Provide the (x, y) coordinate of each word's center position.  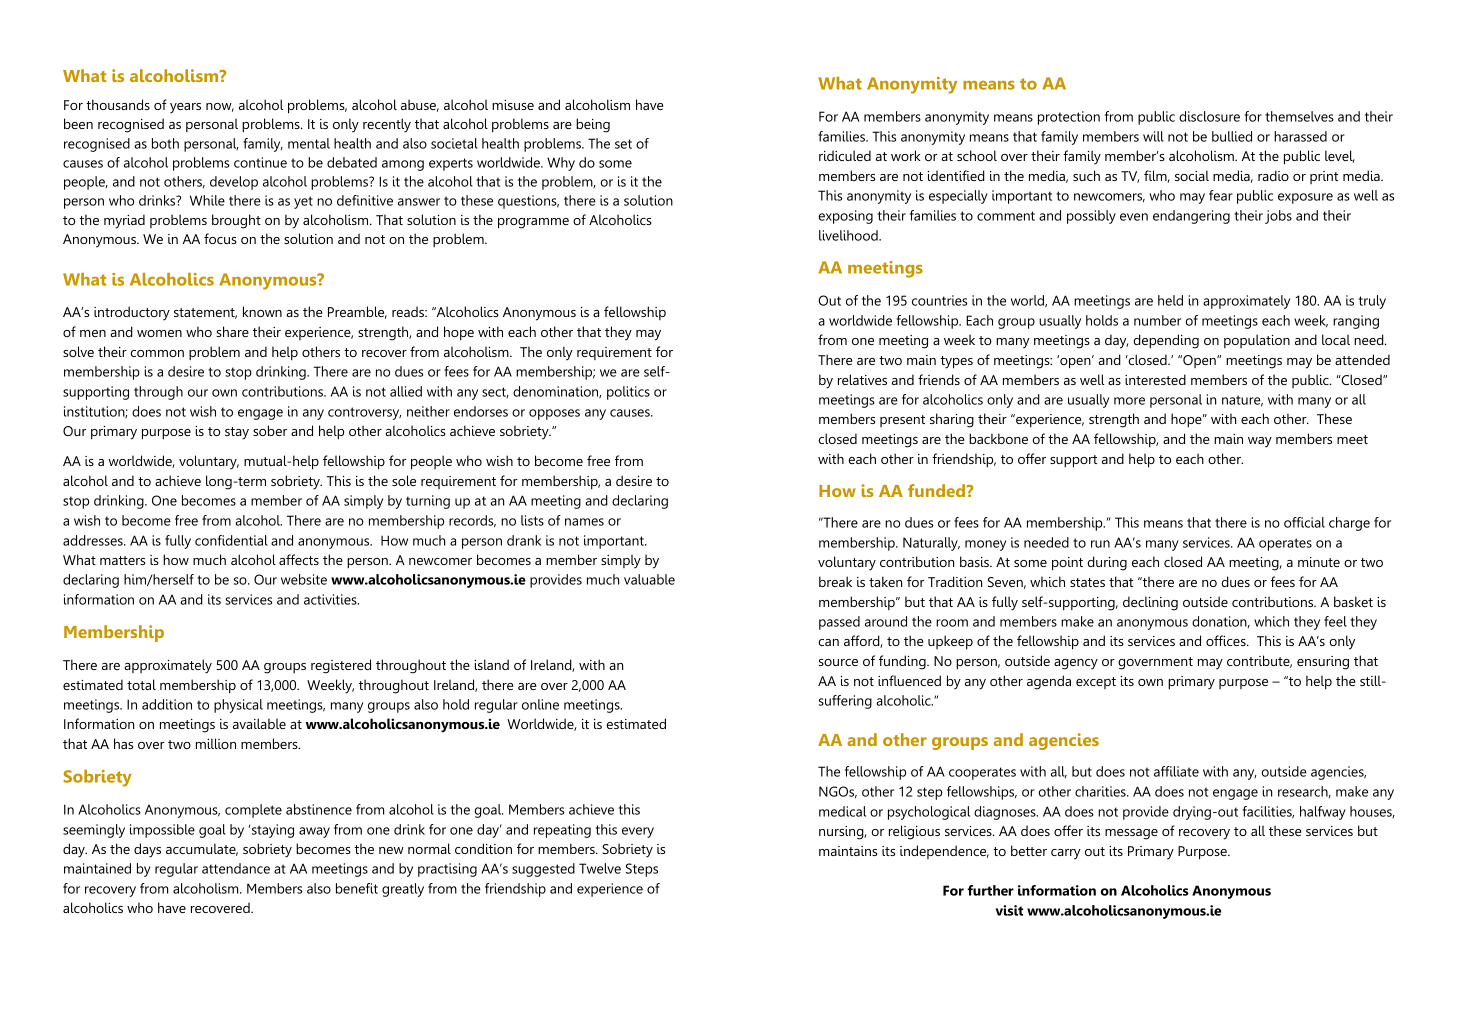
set (623, 144)
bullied (1232, 136)
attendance (236, 868)
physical (238, 706)
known (262, 311)
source (838, 662)
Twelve (600, 868)
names (584, 522)
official (1304, 522)
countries (939, 300)
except (1096, 683)
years (185, 108)
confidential (231, 540)
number (1157, 320)
